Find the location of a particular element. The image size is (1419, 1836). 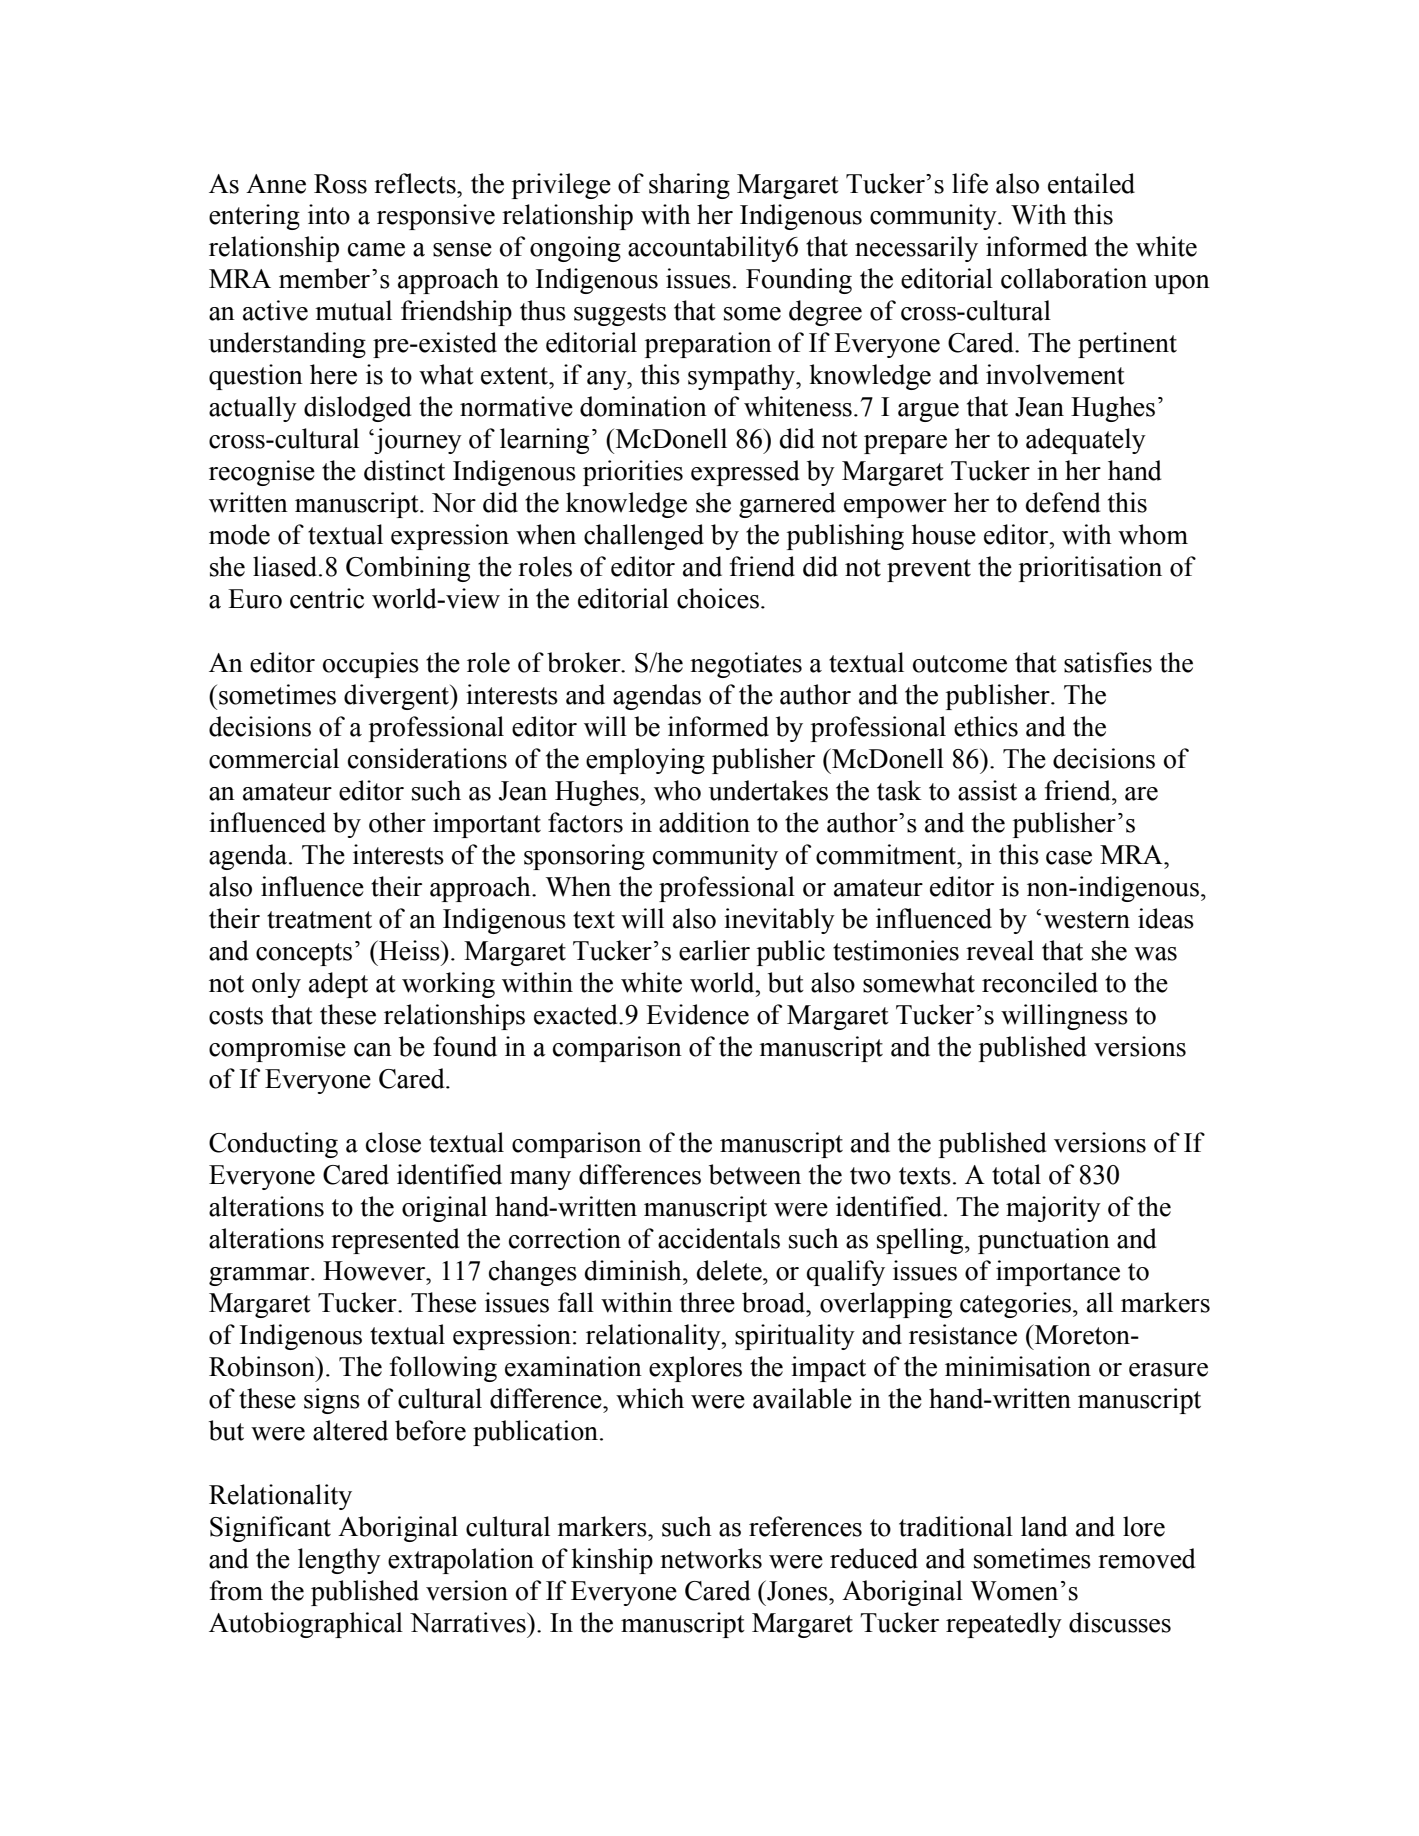

into is located at coordinates (329, 214).
